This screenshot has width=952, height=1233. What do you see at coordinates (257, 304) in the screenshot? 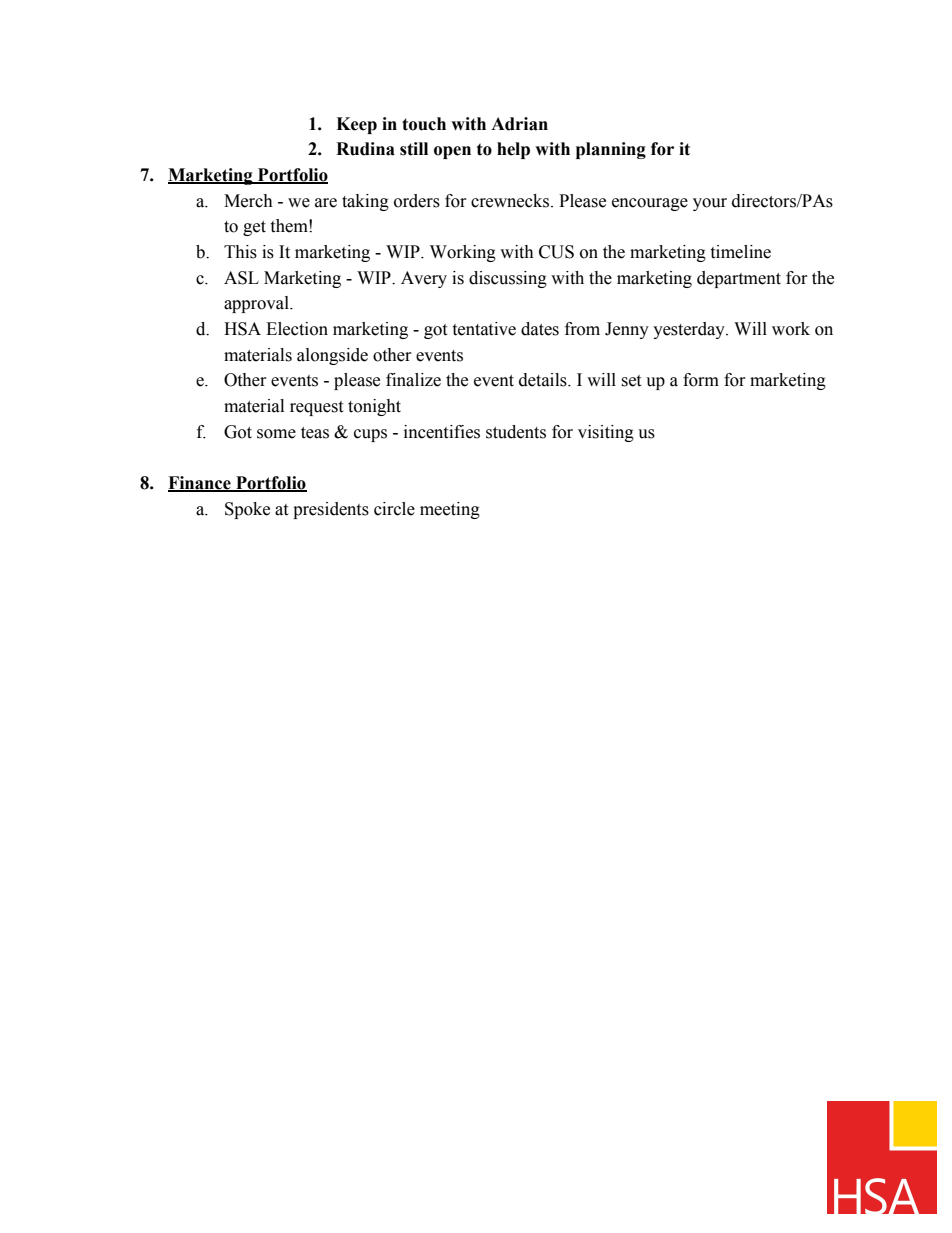
I see `approval` at bounding box center [257, 304].
